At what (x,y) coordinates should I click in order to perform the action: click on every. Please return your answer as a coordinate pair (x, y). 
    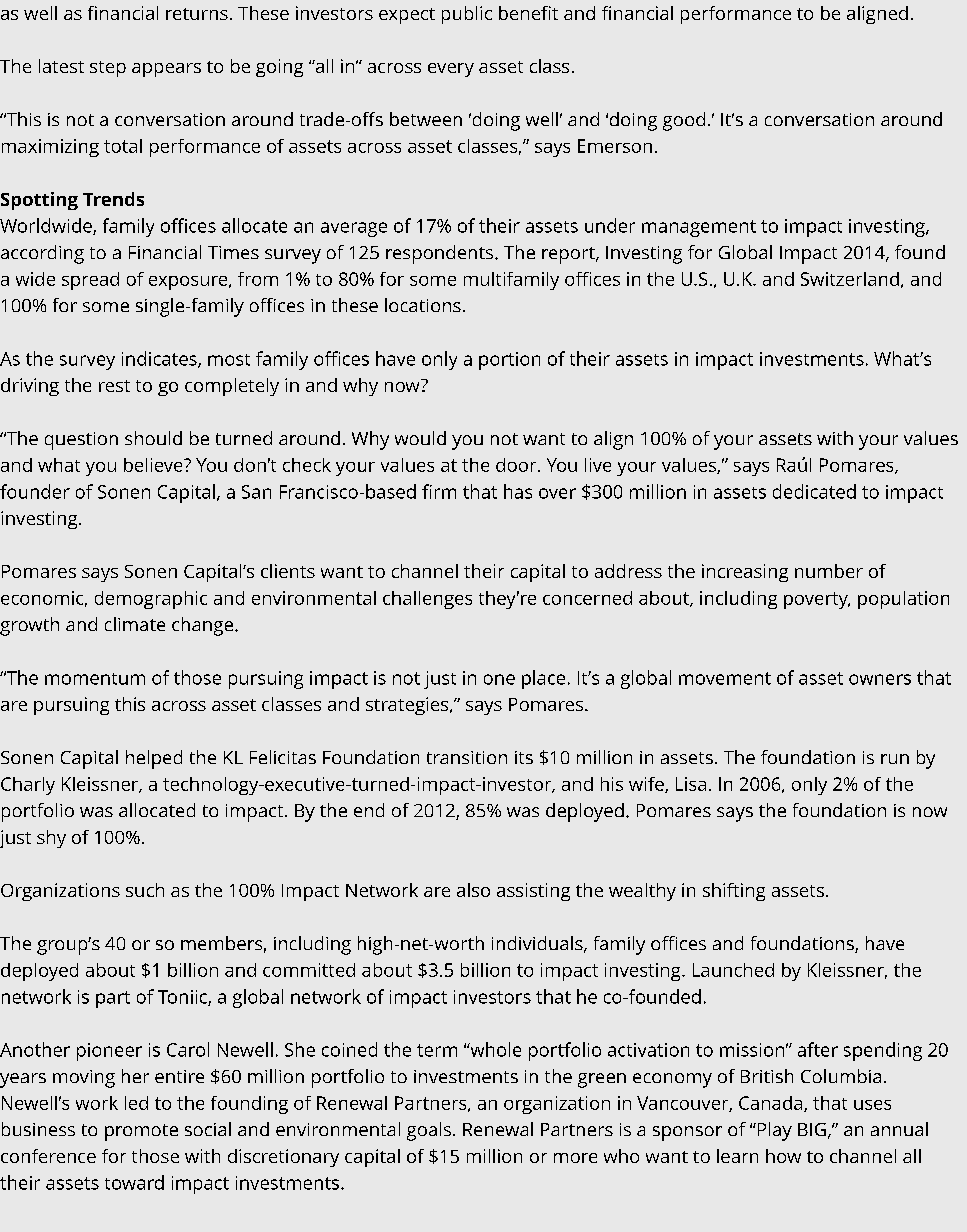
    Looking at the image, I should click on (451, 70).
